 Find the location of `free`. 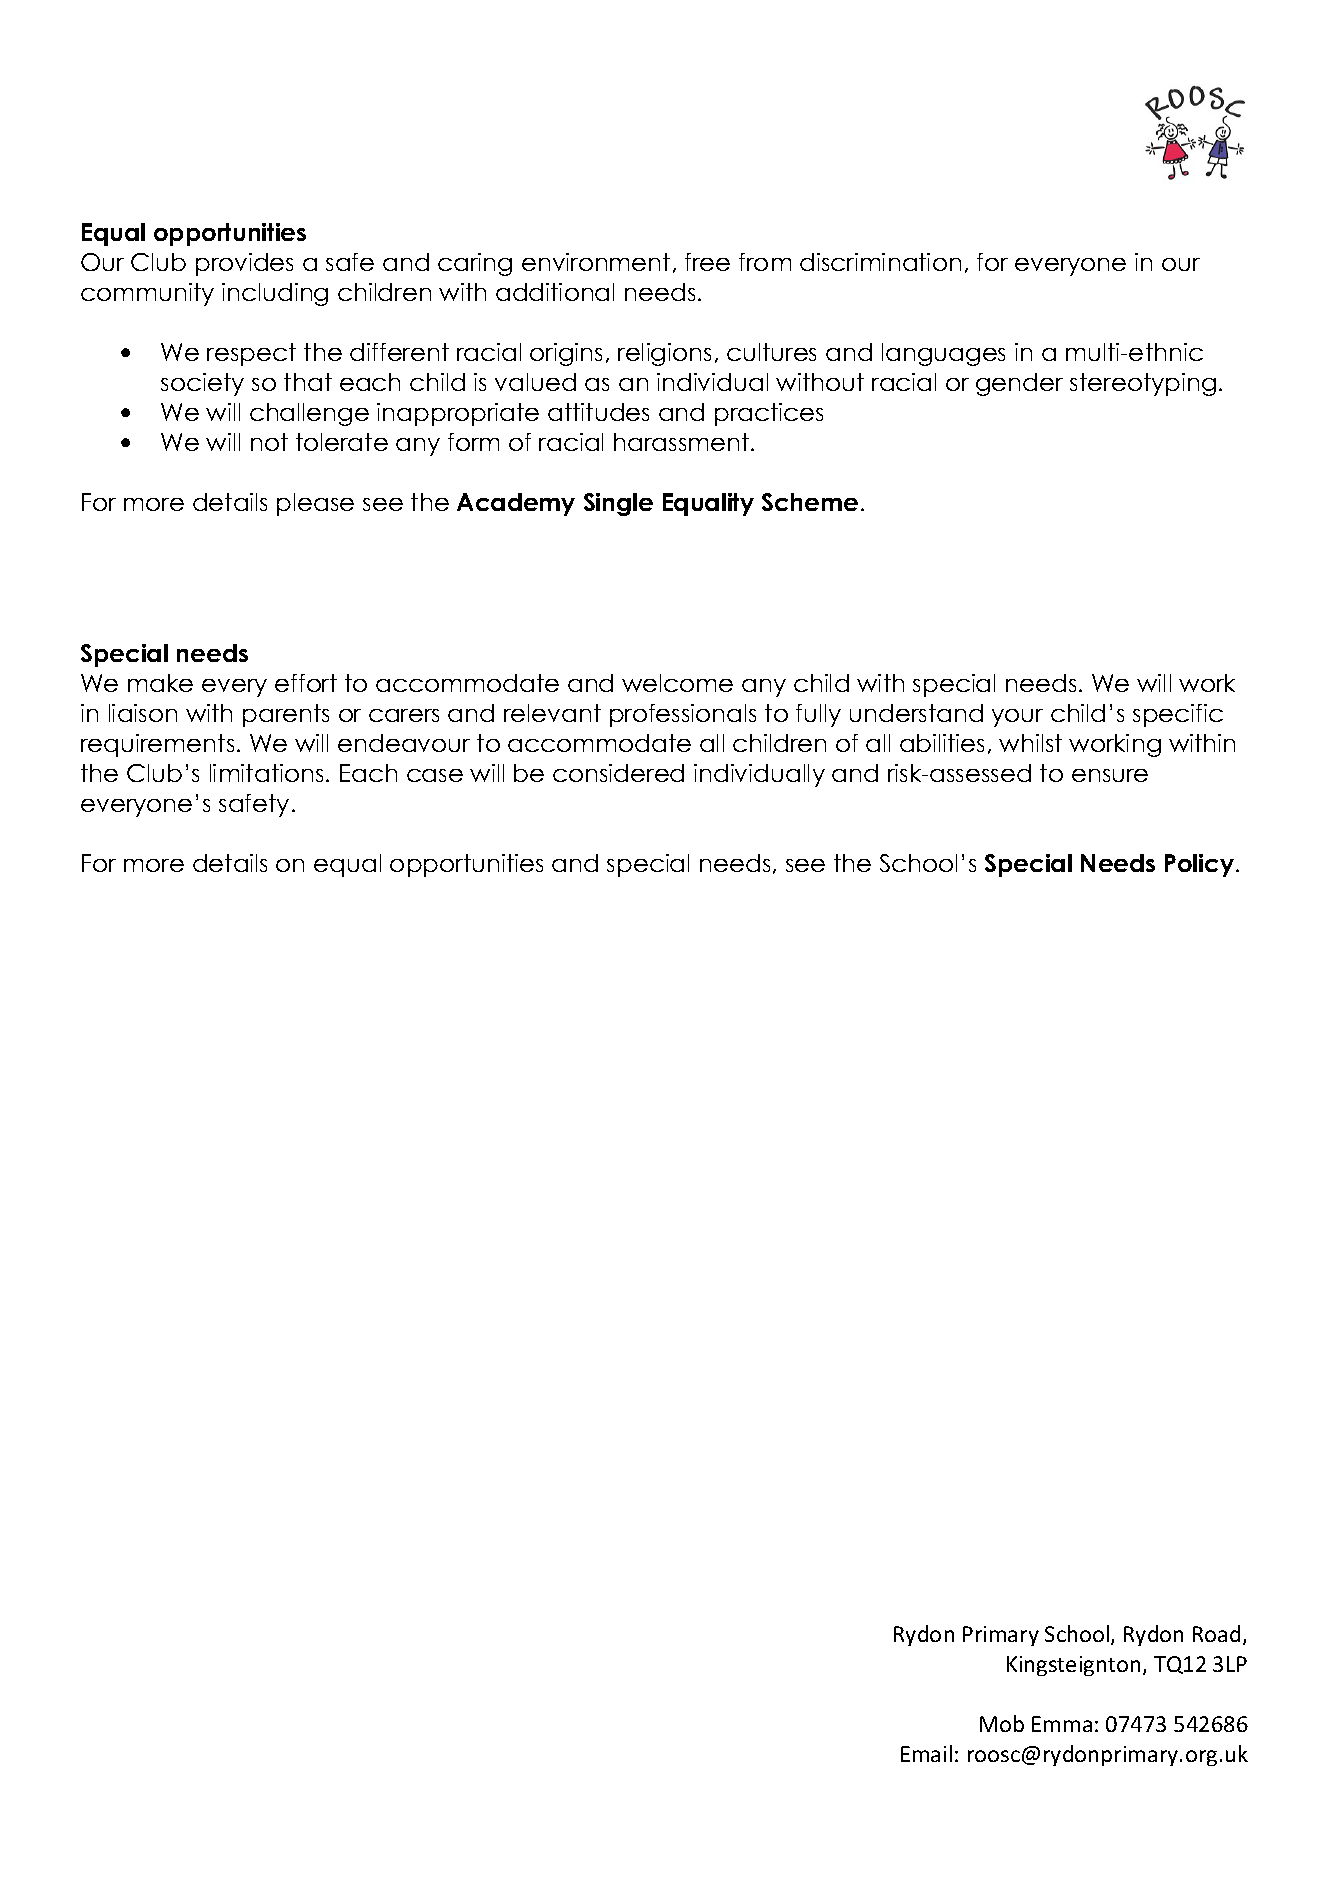

free is located at coordinates (707, 262).
